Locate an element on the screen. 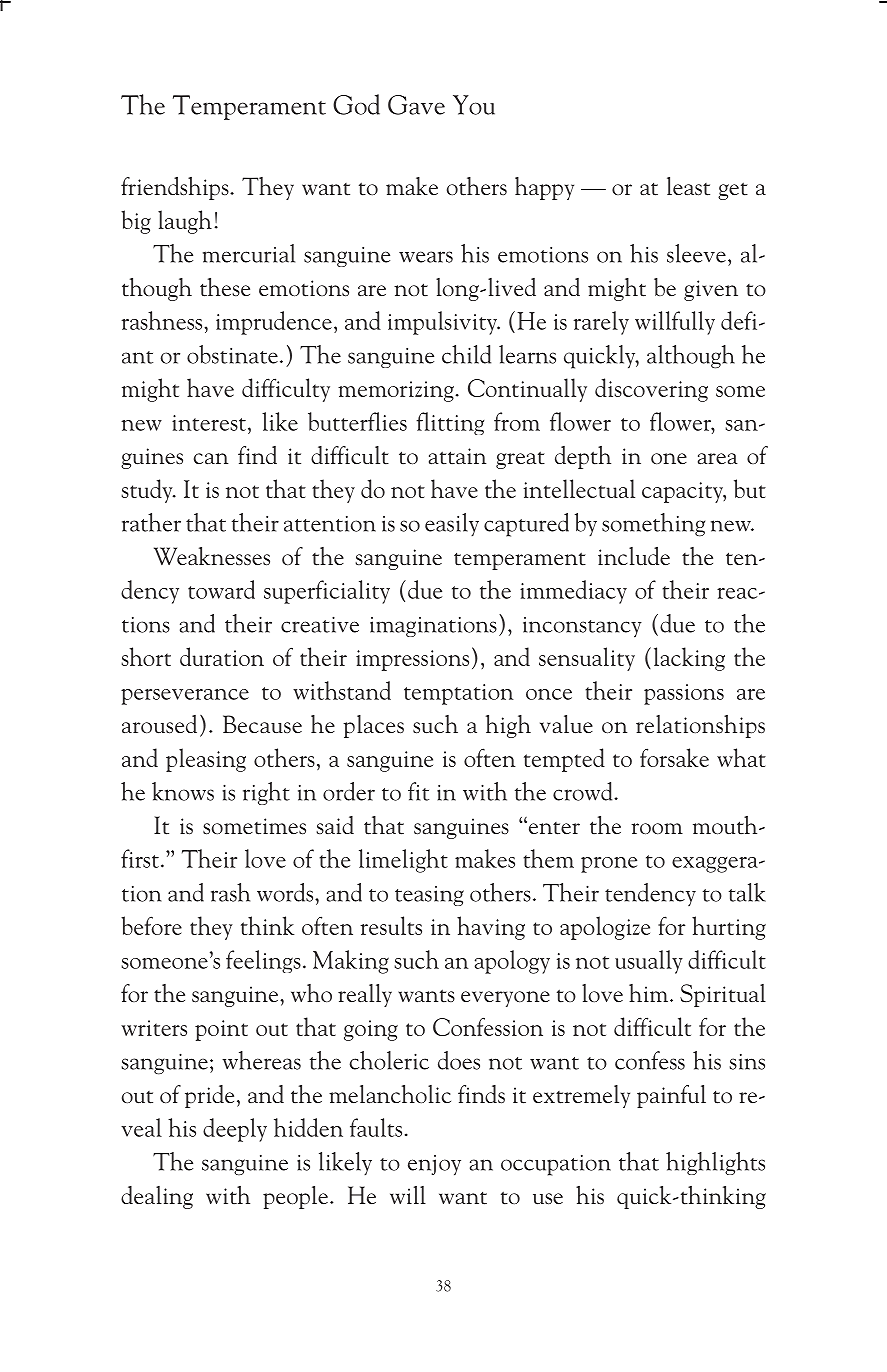 The image size is (887, 1372). impressions is located at coordinates (412, 660).
